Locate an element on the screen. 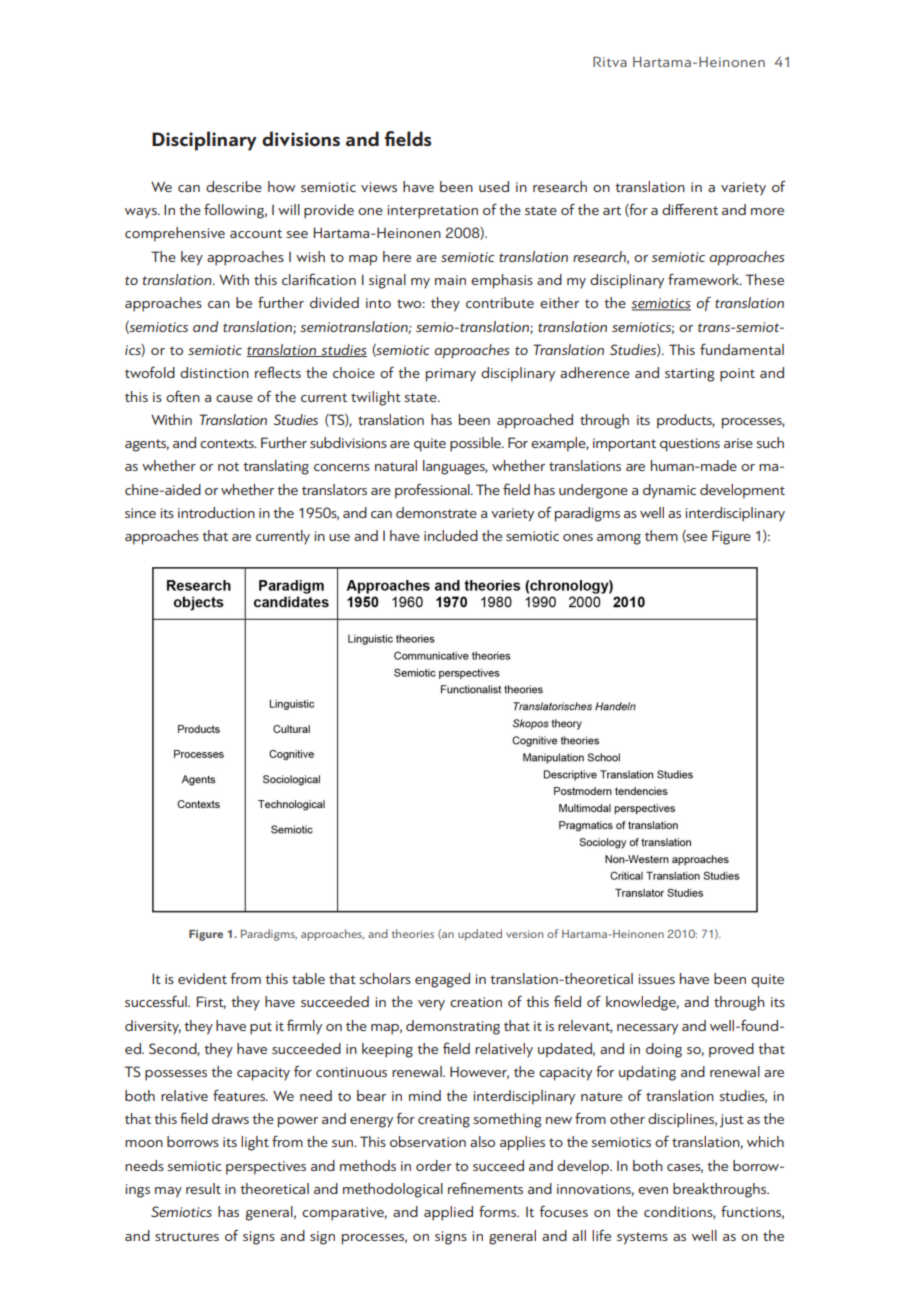  result is located at coordinates (203, 1188).
